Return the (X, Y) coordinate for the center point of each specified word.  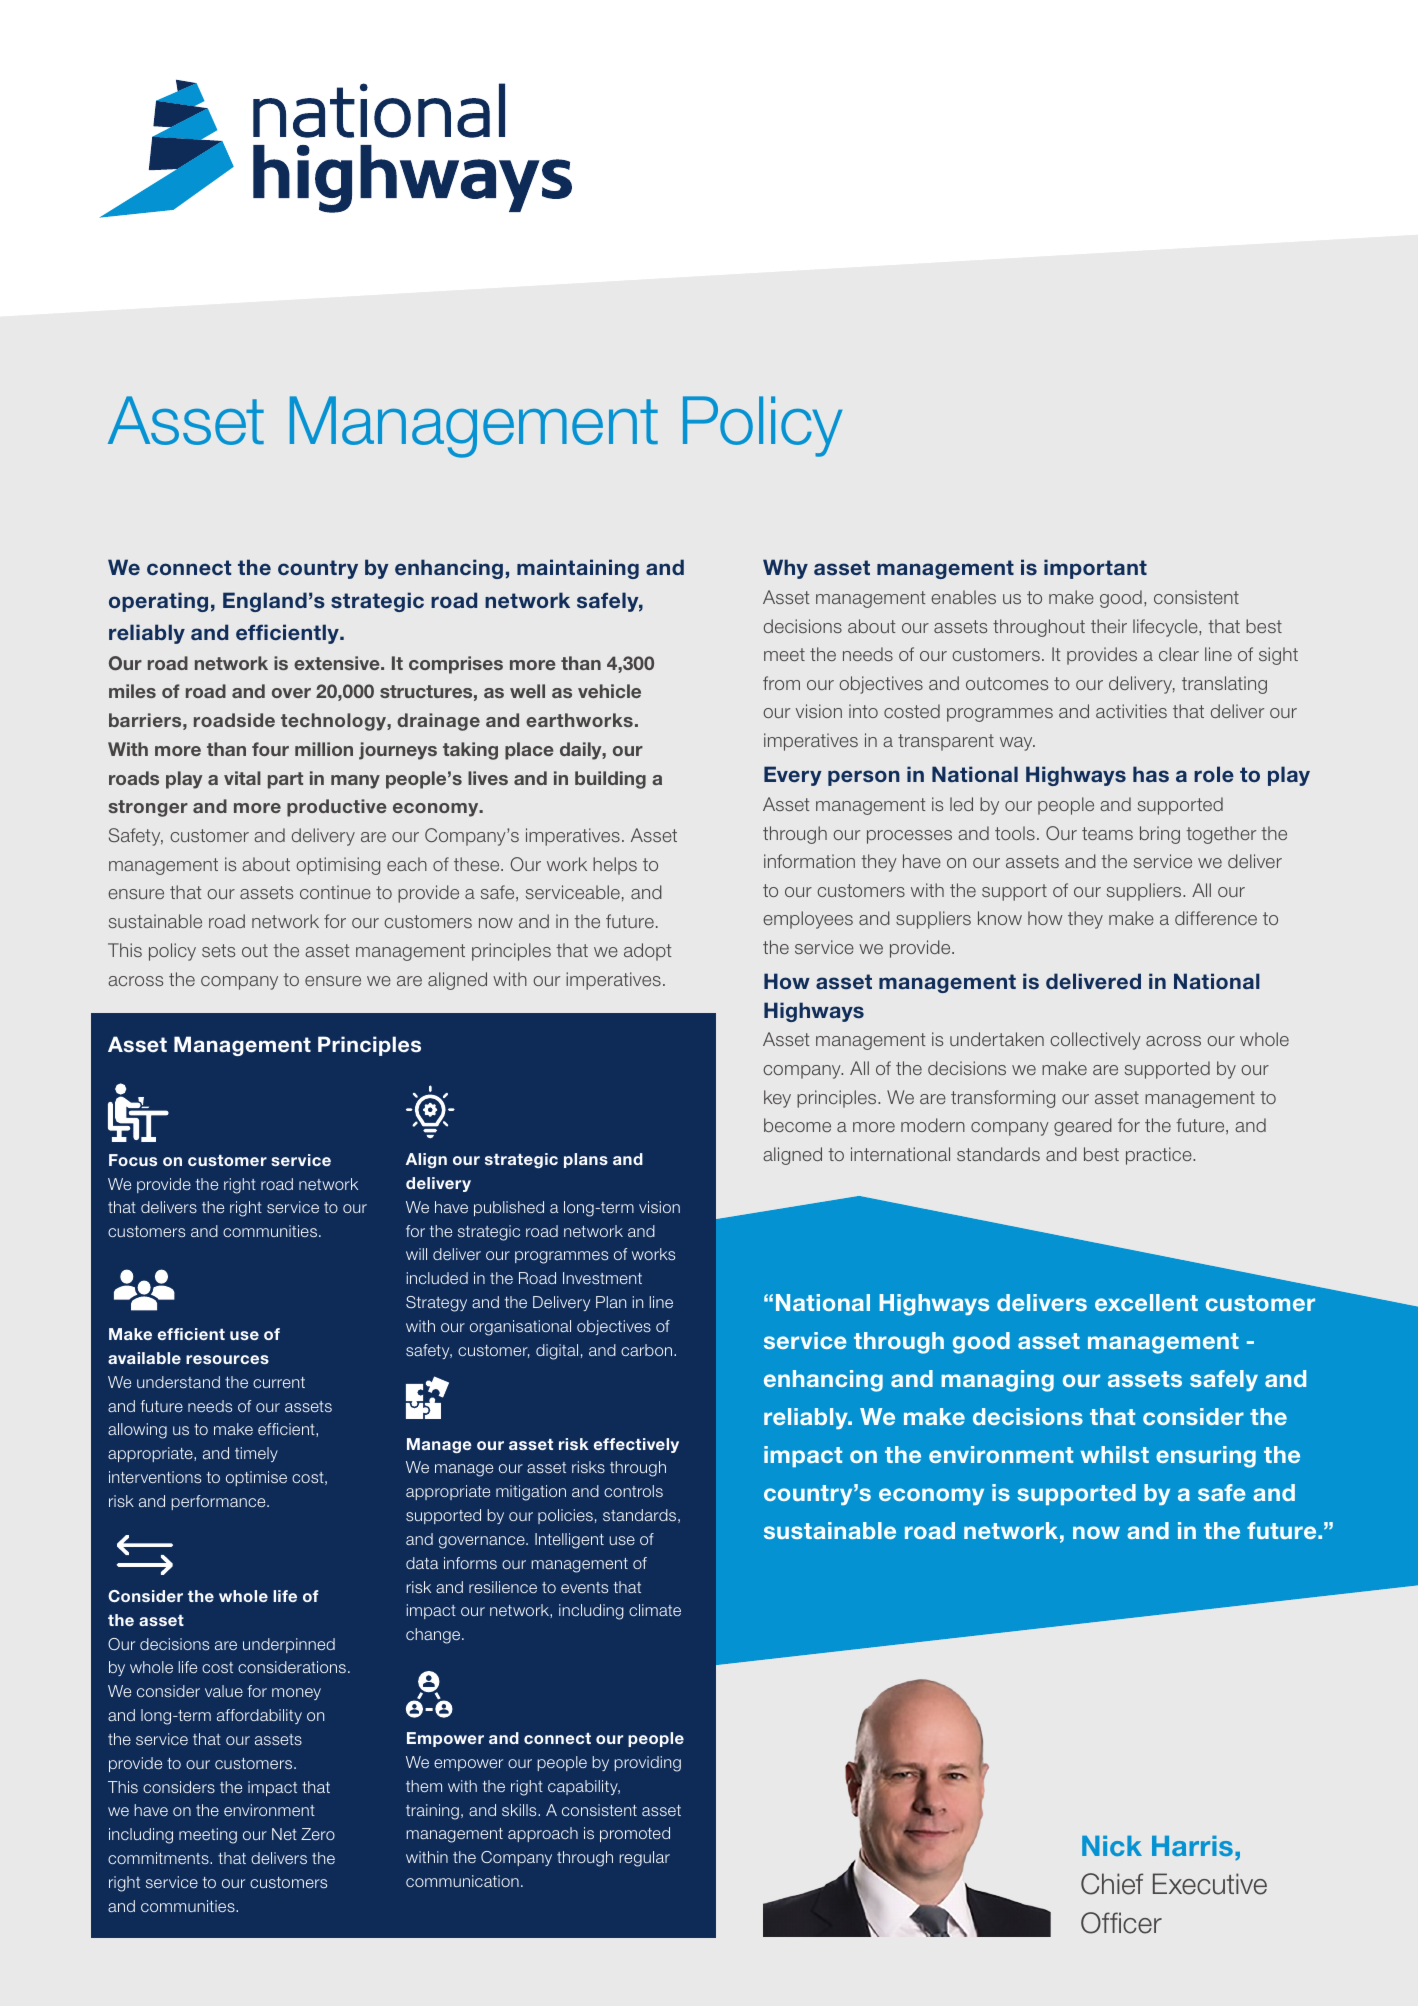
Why (785, 569)
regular (644, 1859)
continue (335, 892)
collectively (1095, 1041)
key (777, 1099)
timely (256, 1454)
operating (158, 602)
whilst (1115, 1454)
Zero (318, 1834)
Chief (1112, 1884)
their (1109, 626)
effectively (636, 1445)
